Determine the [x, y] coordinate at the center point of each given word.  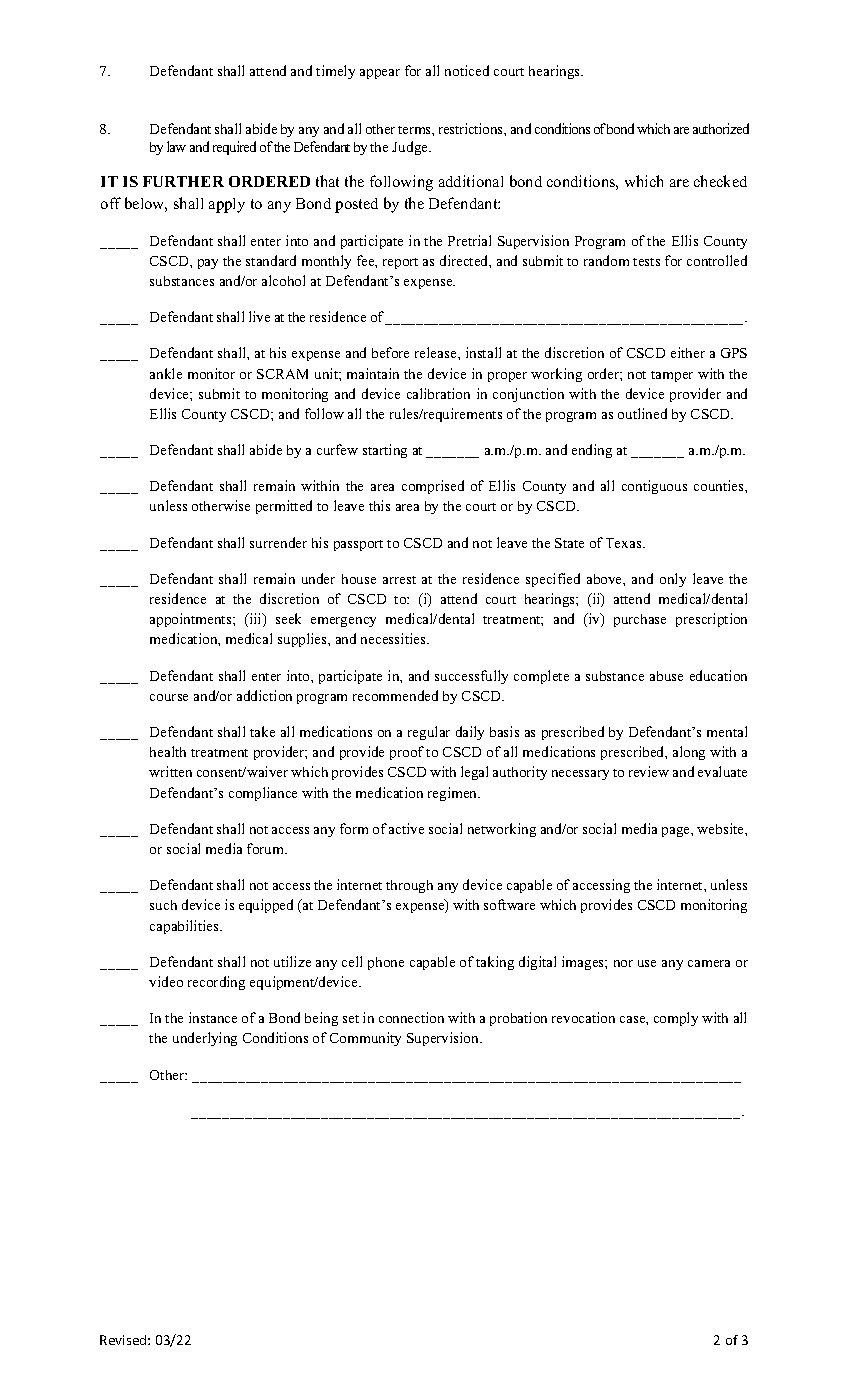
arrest [399, 580]
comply [676, 1019]
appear [380, 74]
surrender [278, 542]
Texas [625, 543]
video [166, 981]
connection [411, 1017]
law [176, 146]
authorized [721, 128]
